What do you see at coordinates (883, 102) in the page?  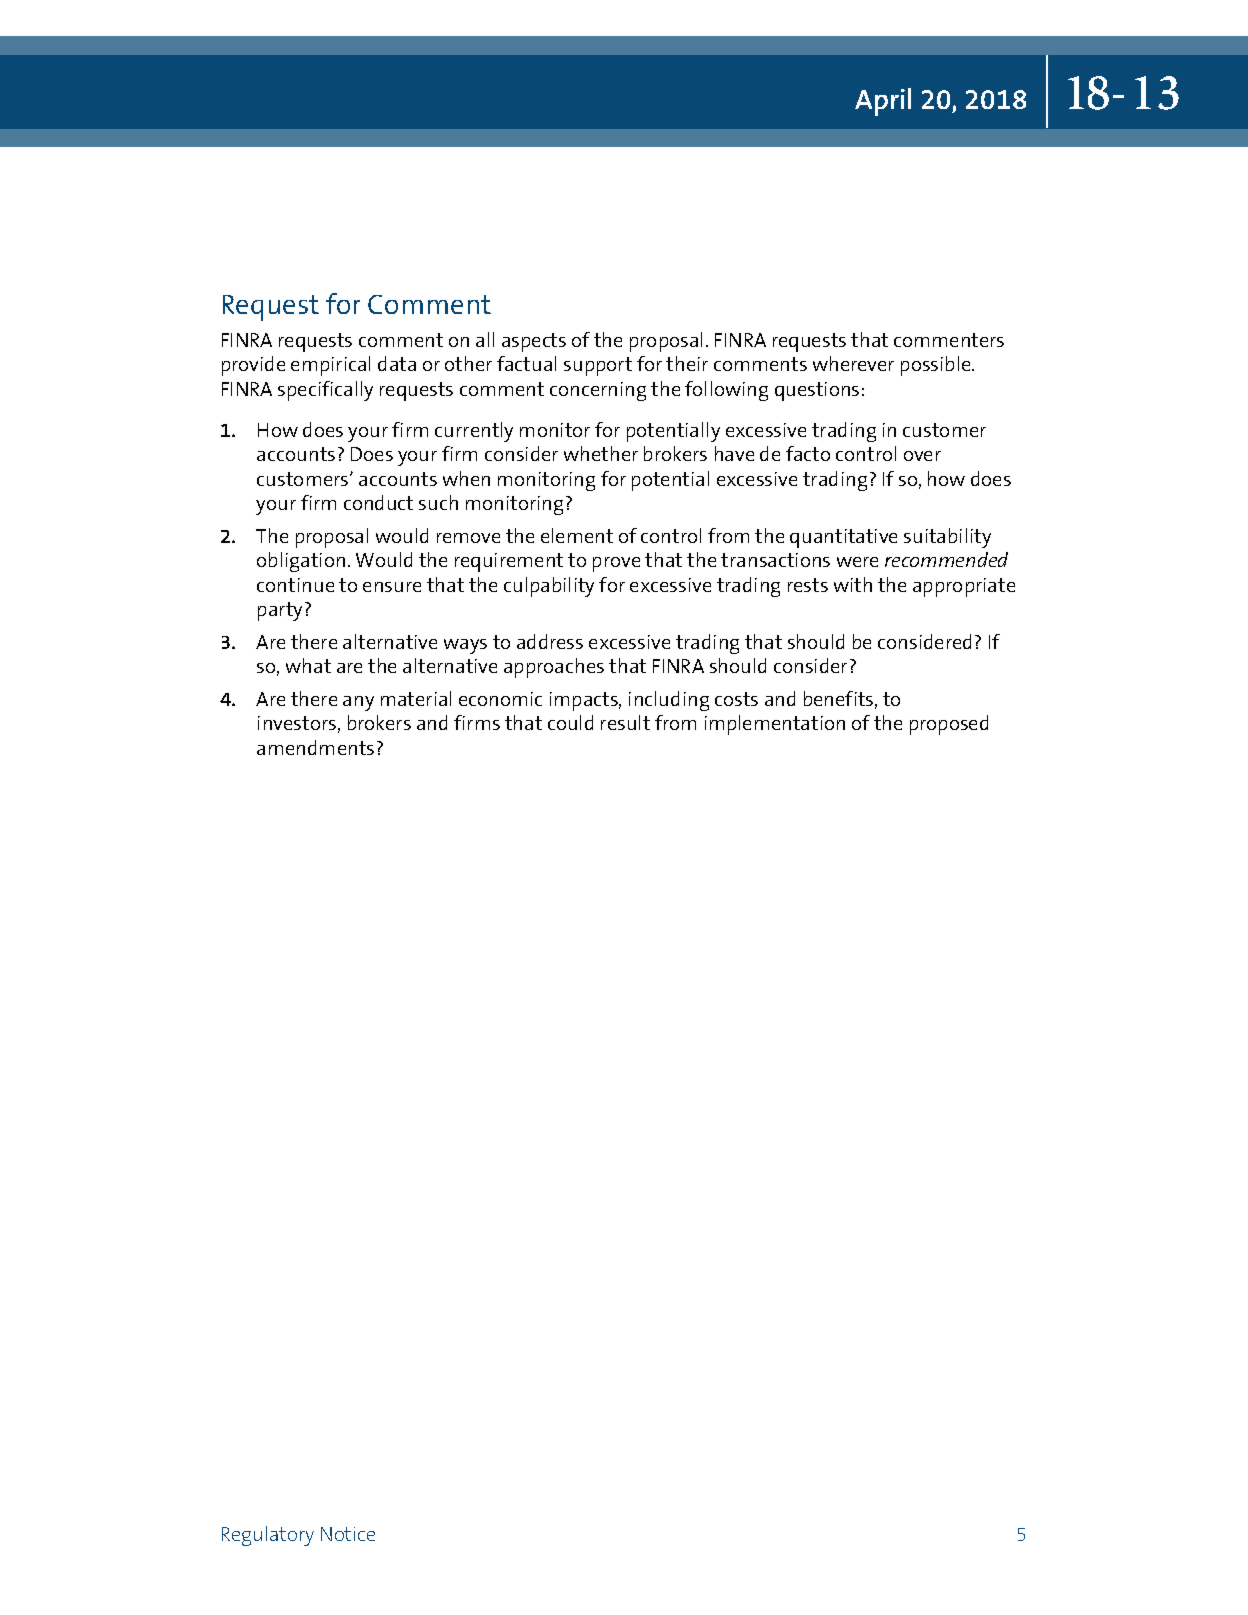 I see `April` at bounding box center [883, 102].
